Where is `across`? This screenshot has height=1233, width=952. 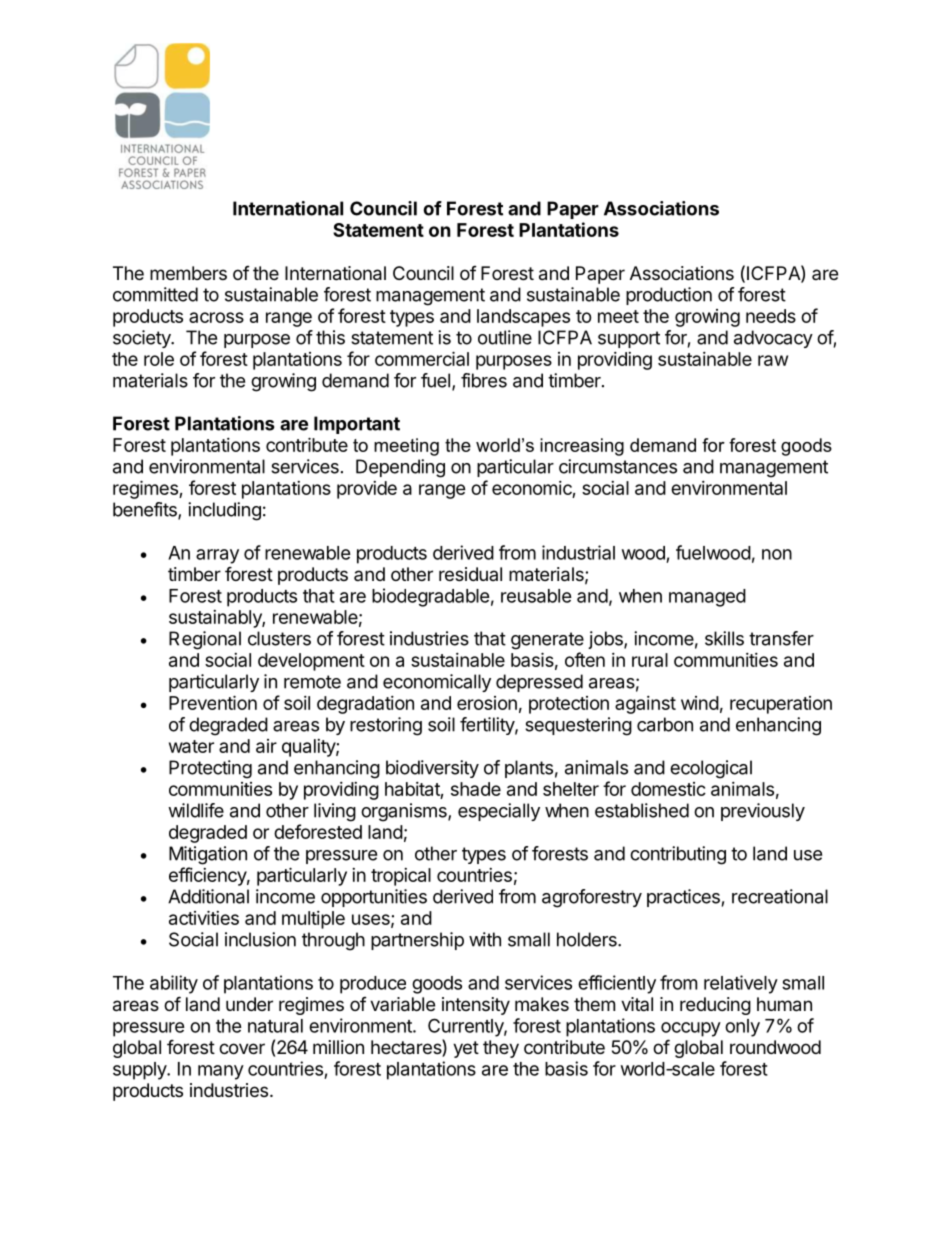
across is located at coordinates (216, 317).
